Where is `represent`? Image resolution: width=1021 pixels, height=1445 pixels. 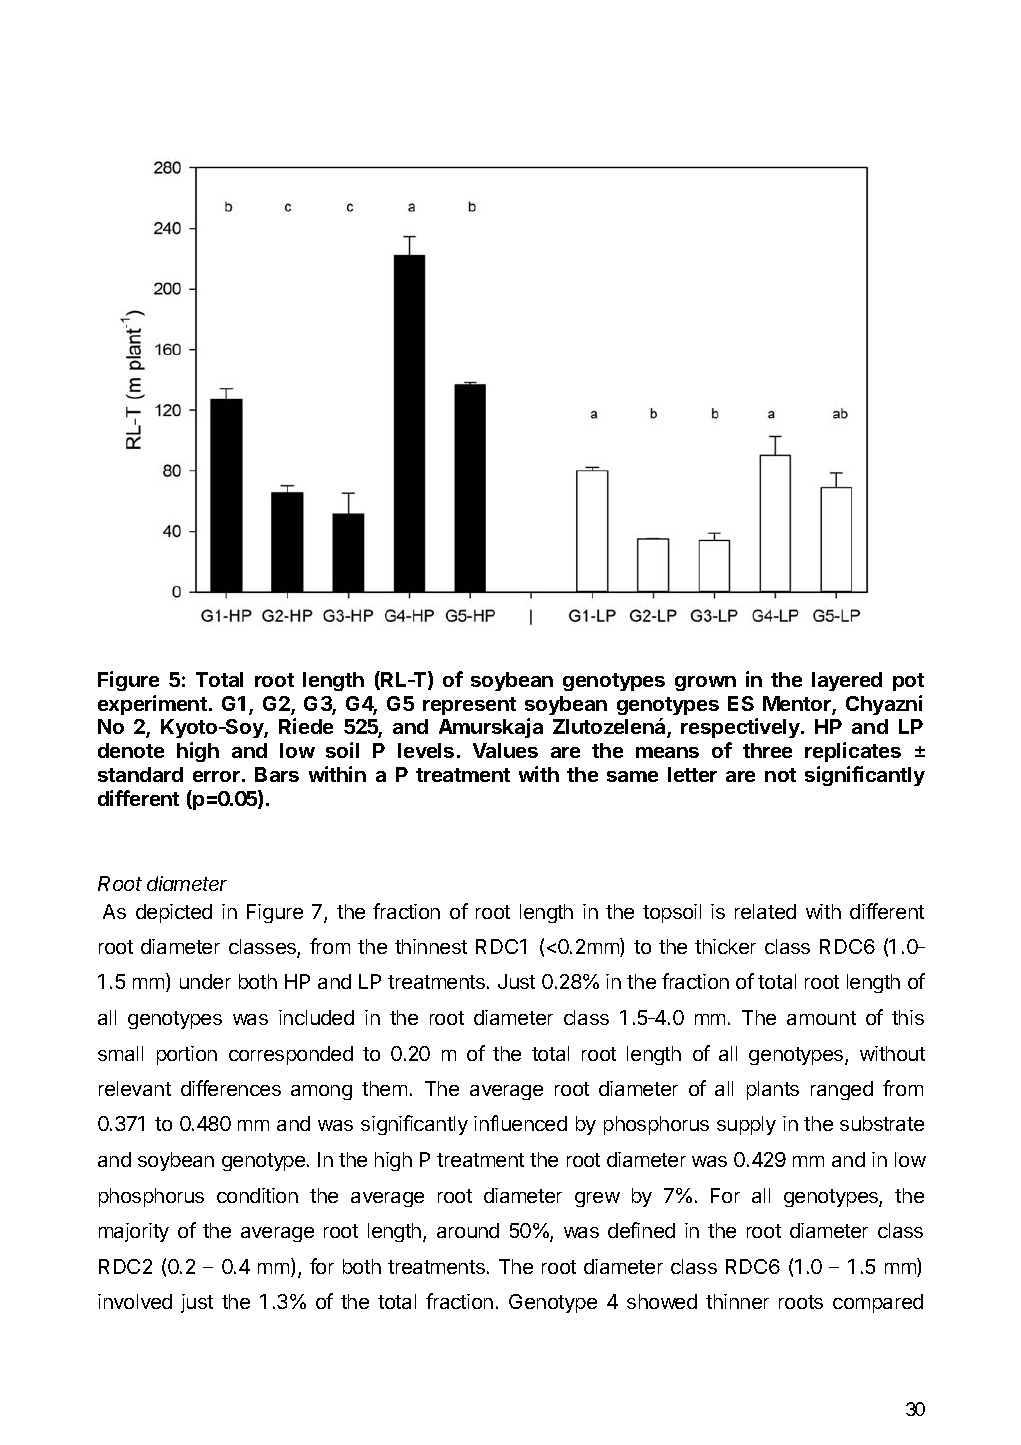 represent is located at coordinates (469, 706).
